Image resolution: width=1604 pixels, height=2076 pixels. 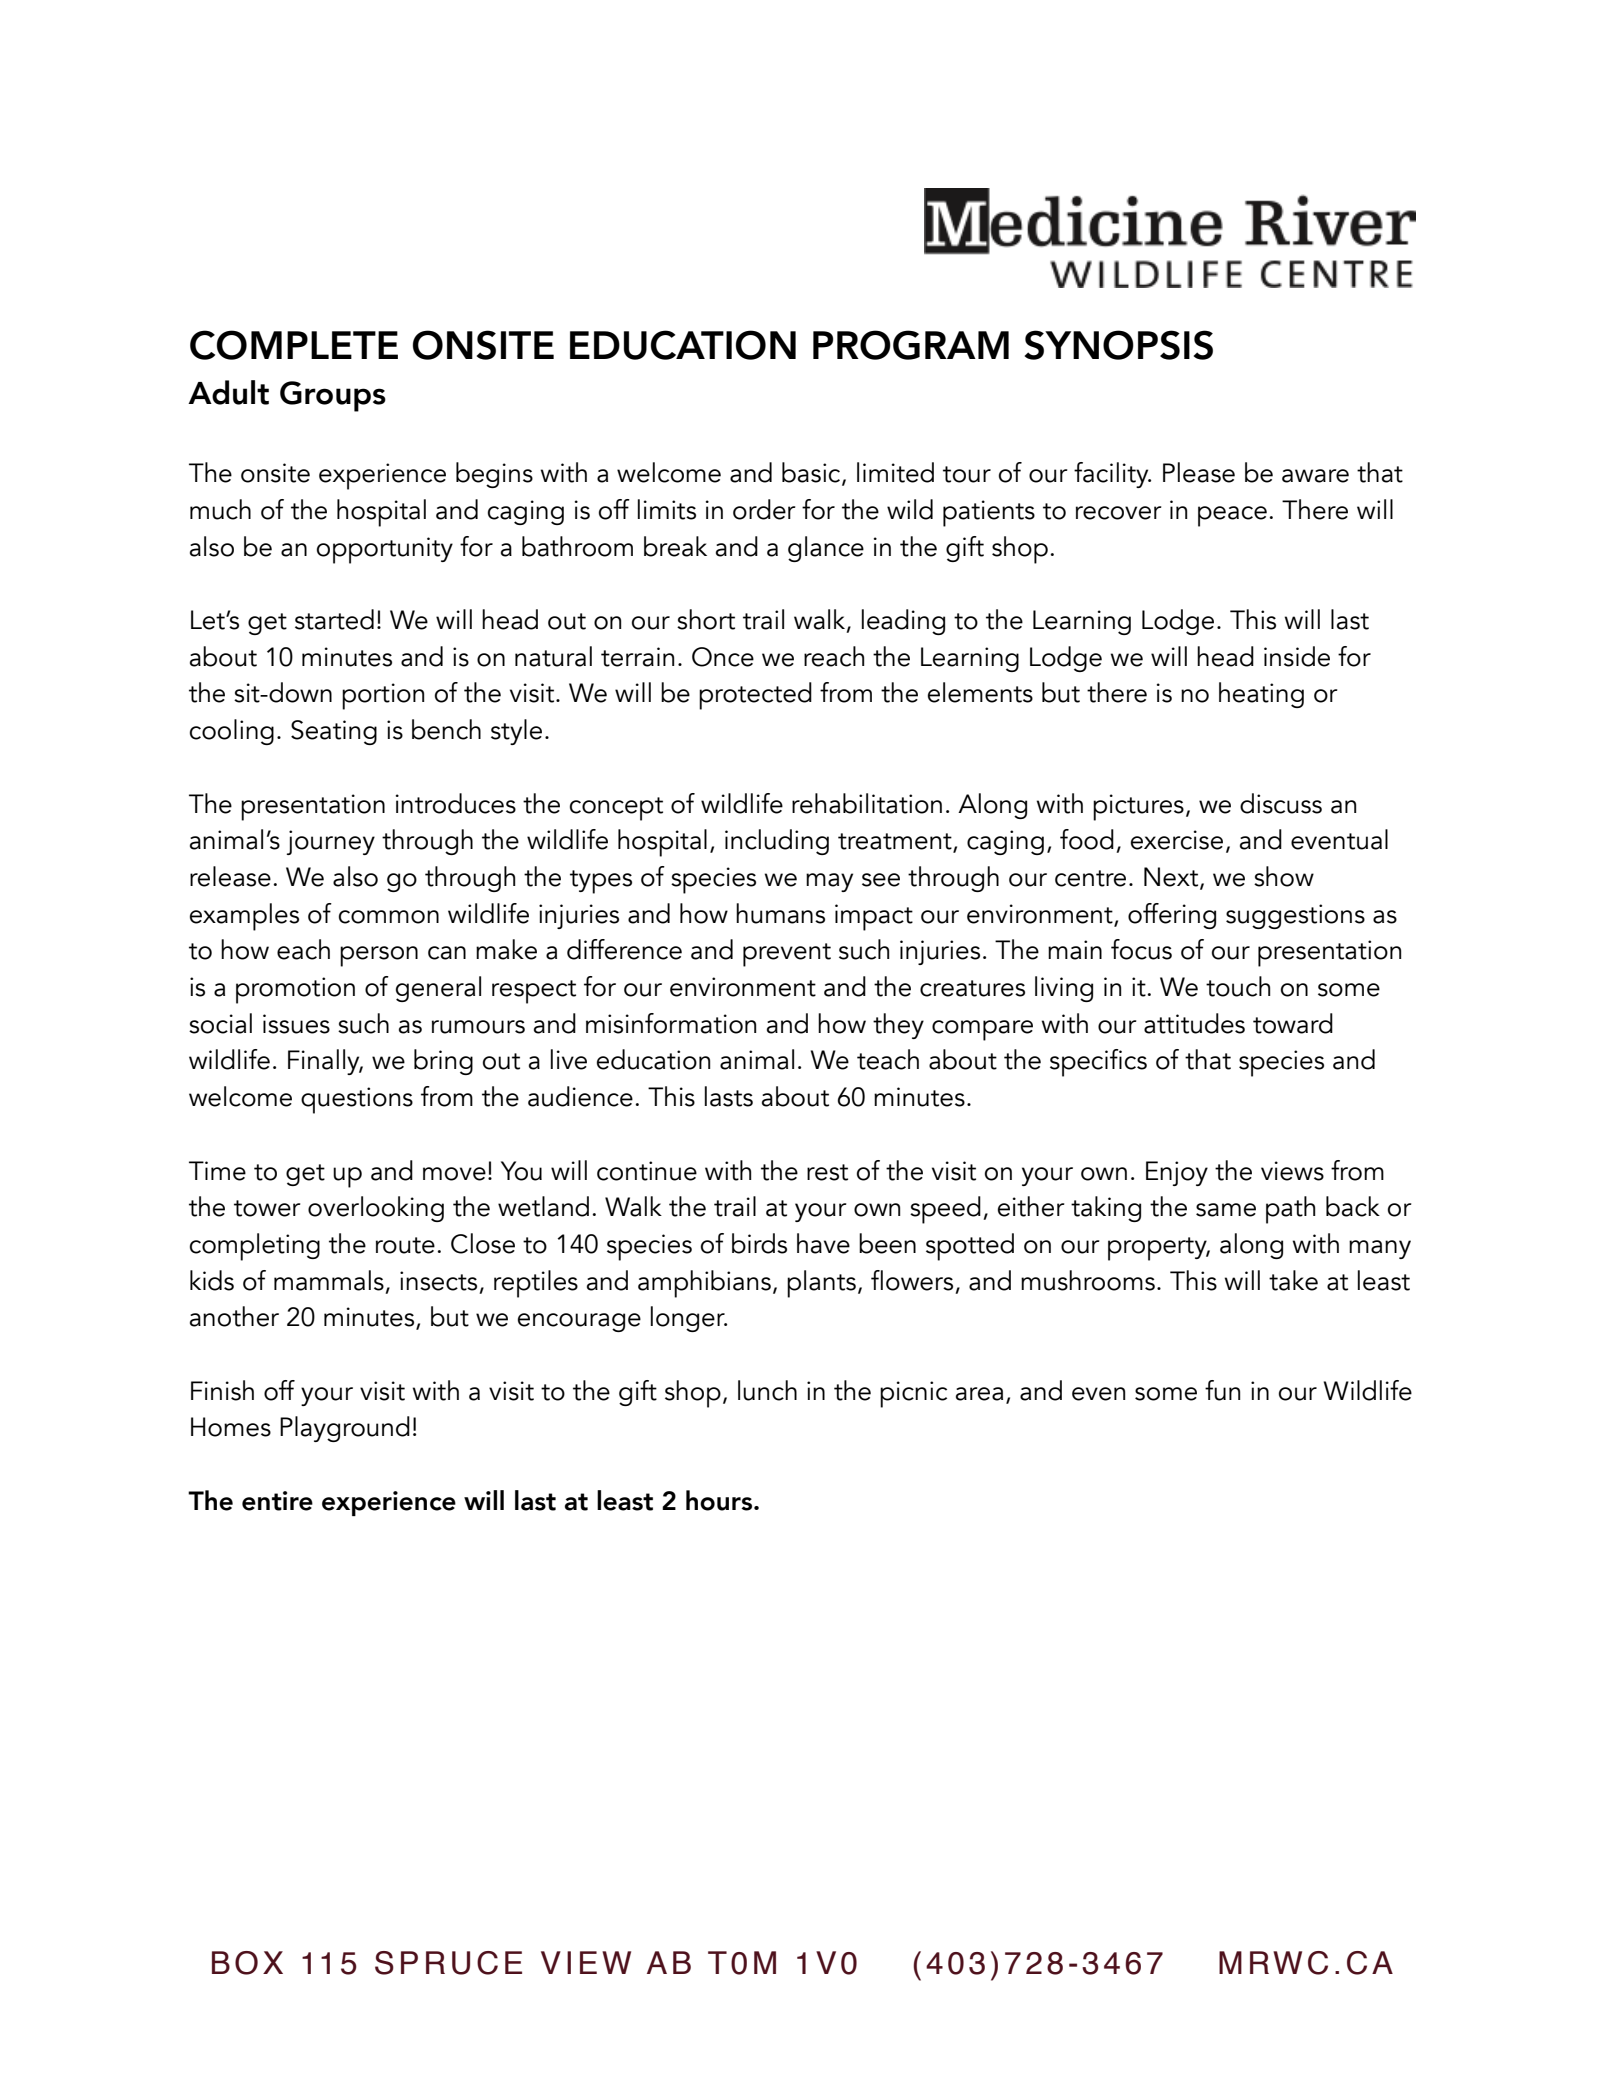 I want to click on overlooking, so click(x=376, y=1209).
